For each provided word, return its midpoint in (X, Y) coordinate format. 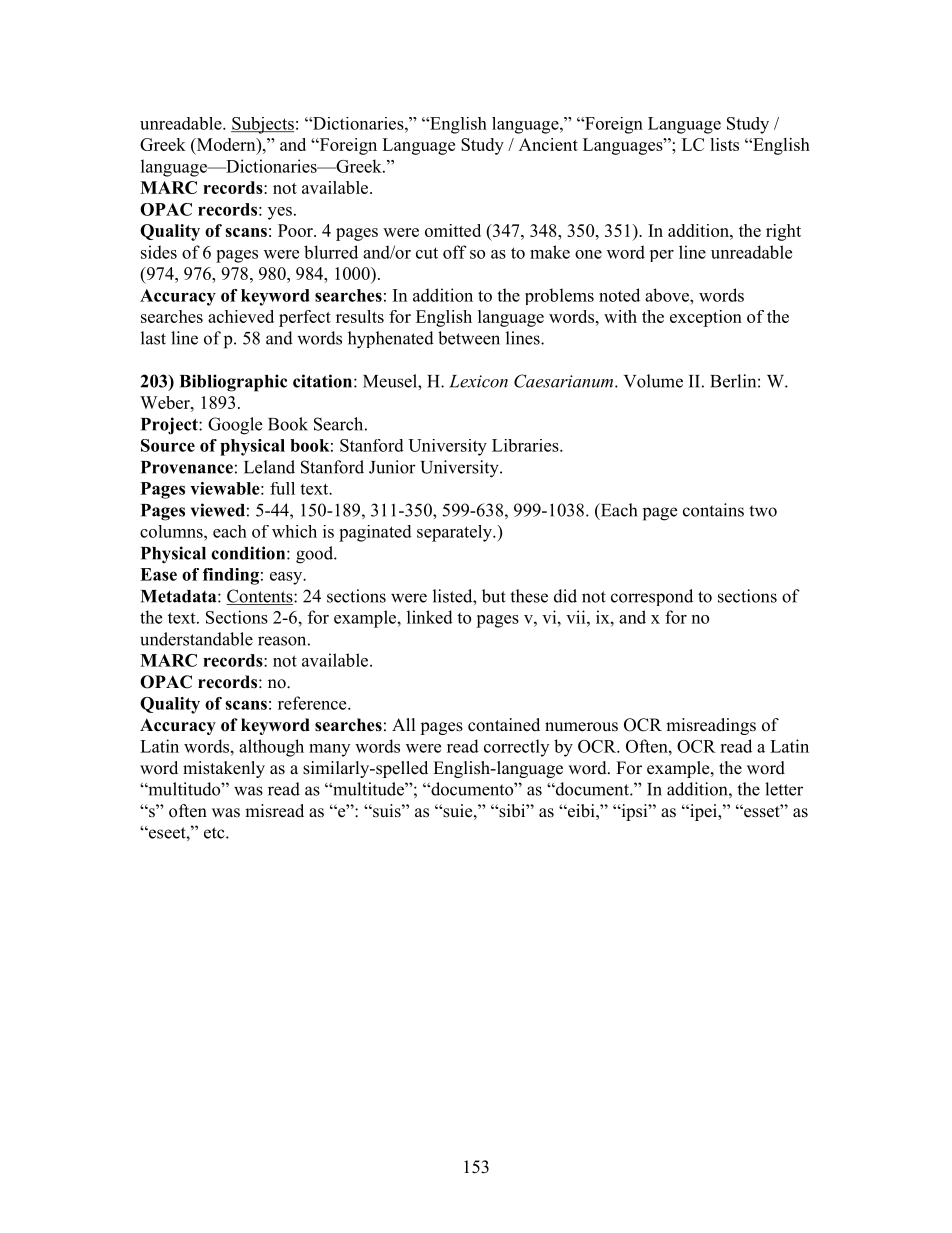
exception (706, 318)
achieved (241, 316)
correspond (652, 597)
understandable (196, 639)
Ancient (548, 144)
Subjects (262, 125)
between (469, 338)
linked (430, 617)
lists (724, 144)
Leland (269, 467)
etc (215, 833)
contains (713, 510)
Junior (392, 467)
